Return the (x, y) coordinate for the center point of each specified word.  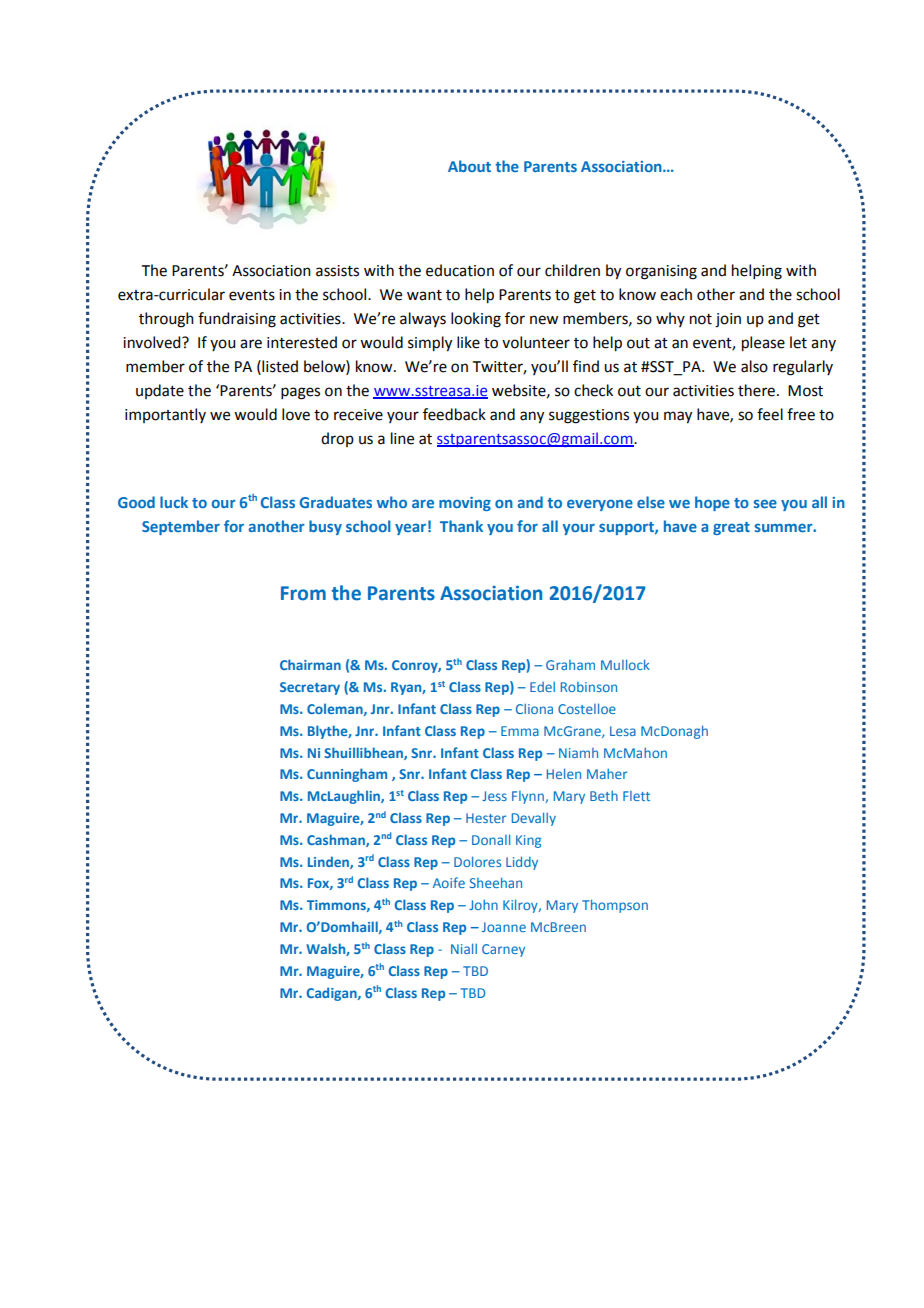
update (160, 391)
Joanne (504, 927)
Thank (461, 526)
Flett (636, 796)
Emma (520, 731)
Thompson (615, 906)
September (181, 527)
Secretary (310, 688)
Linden (329, 862)
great (731, 528)
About (469, 166)
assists (337, 271)
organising (661, 272)
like (468, 342)
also (754, 366)
